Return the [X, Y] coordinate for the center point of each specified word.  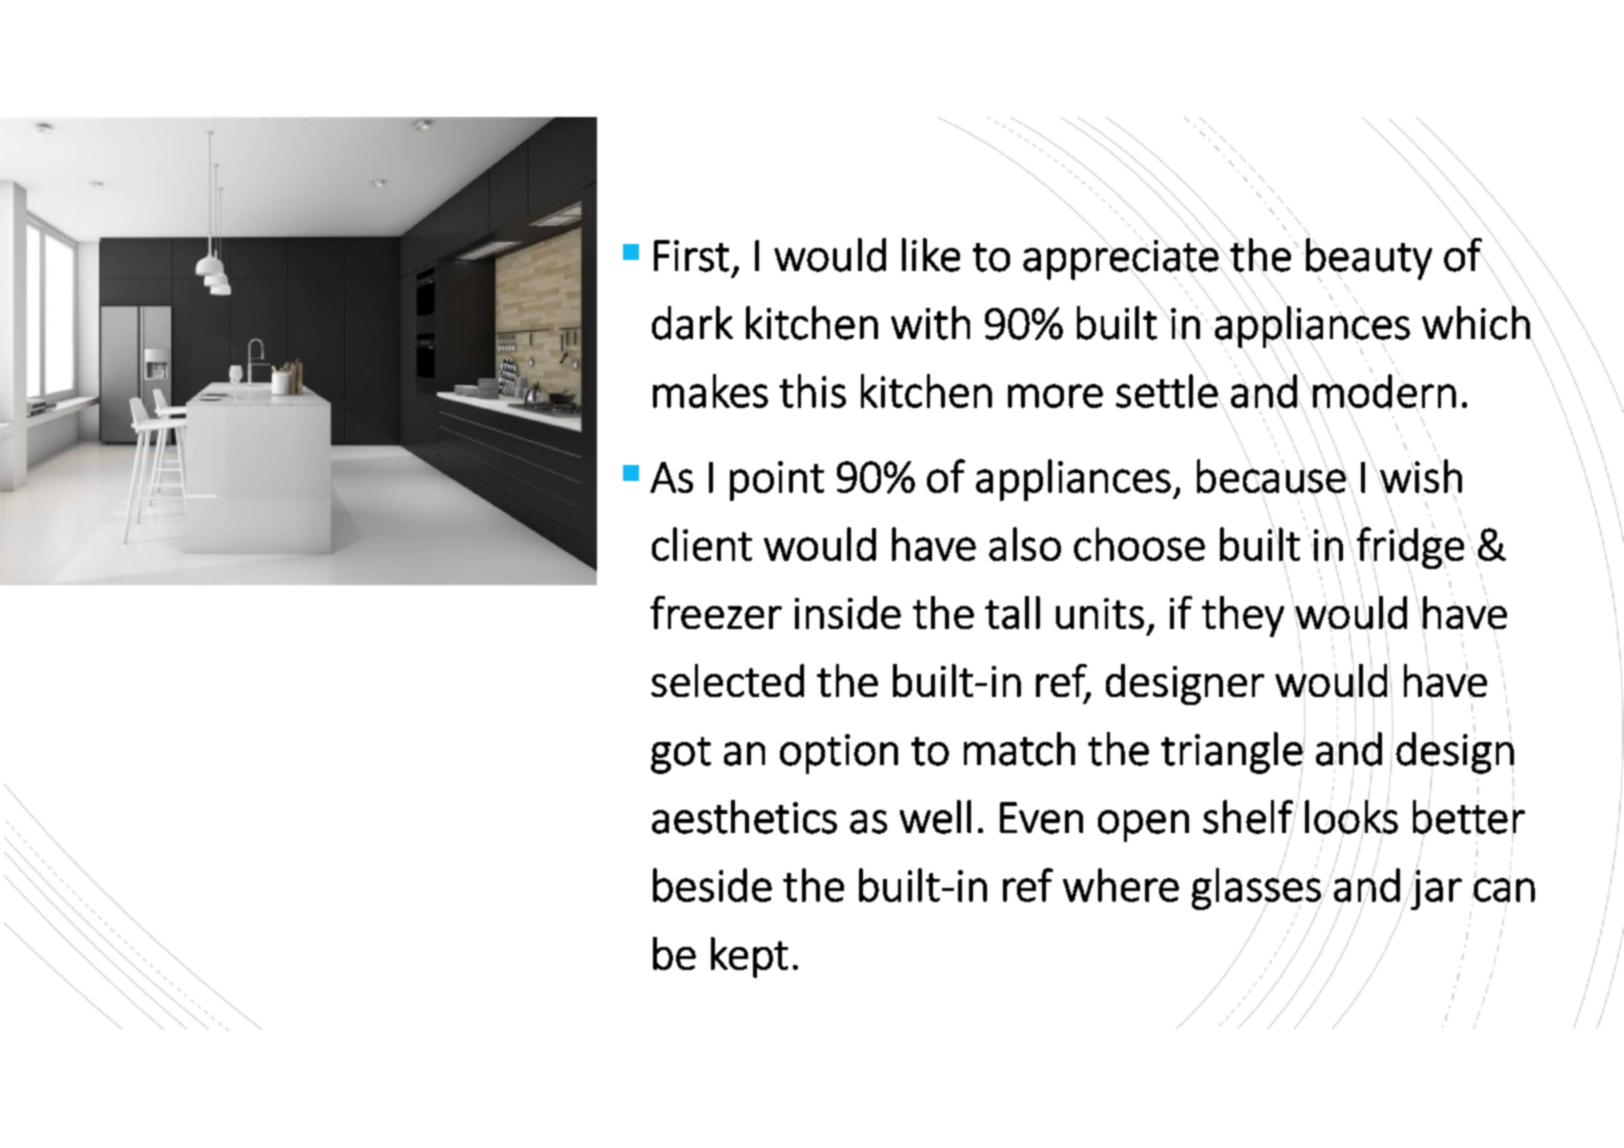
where [1121, 885]
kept [749, 957]
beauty [1369, 260]
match [1019, 749]
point [777, 481]
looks [1351, 817]
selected [727, 680]
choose [1139, 544]
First [691, 256]
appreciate [1121, 259]
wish [1420, 476]
